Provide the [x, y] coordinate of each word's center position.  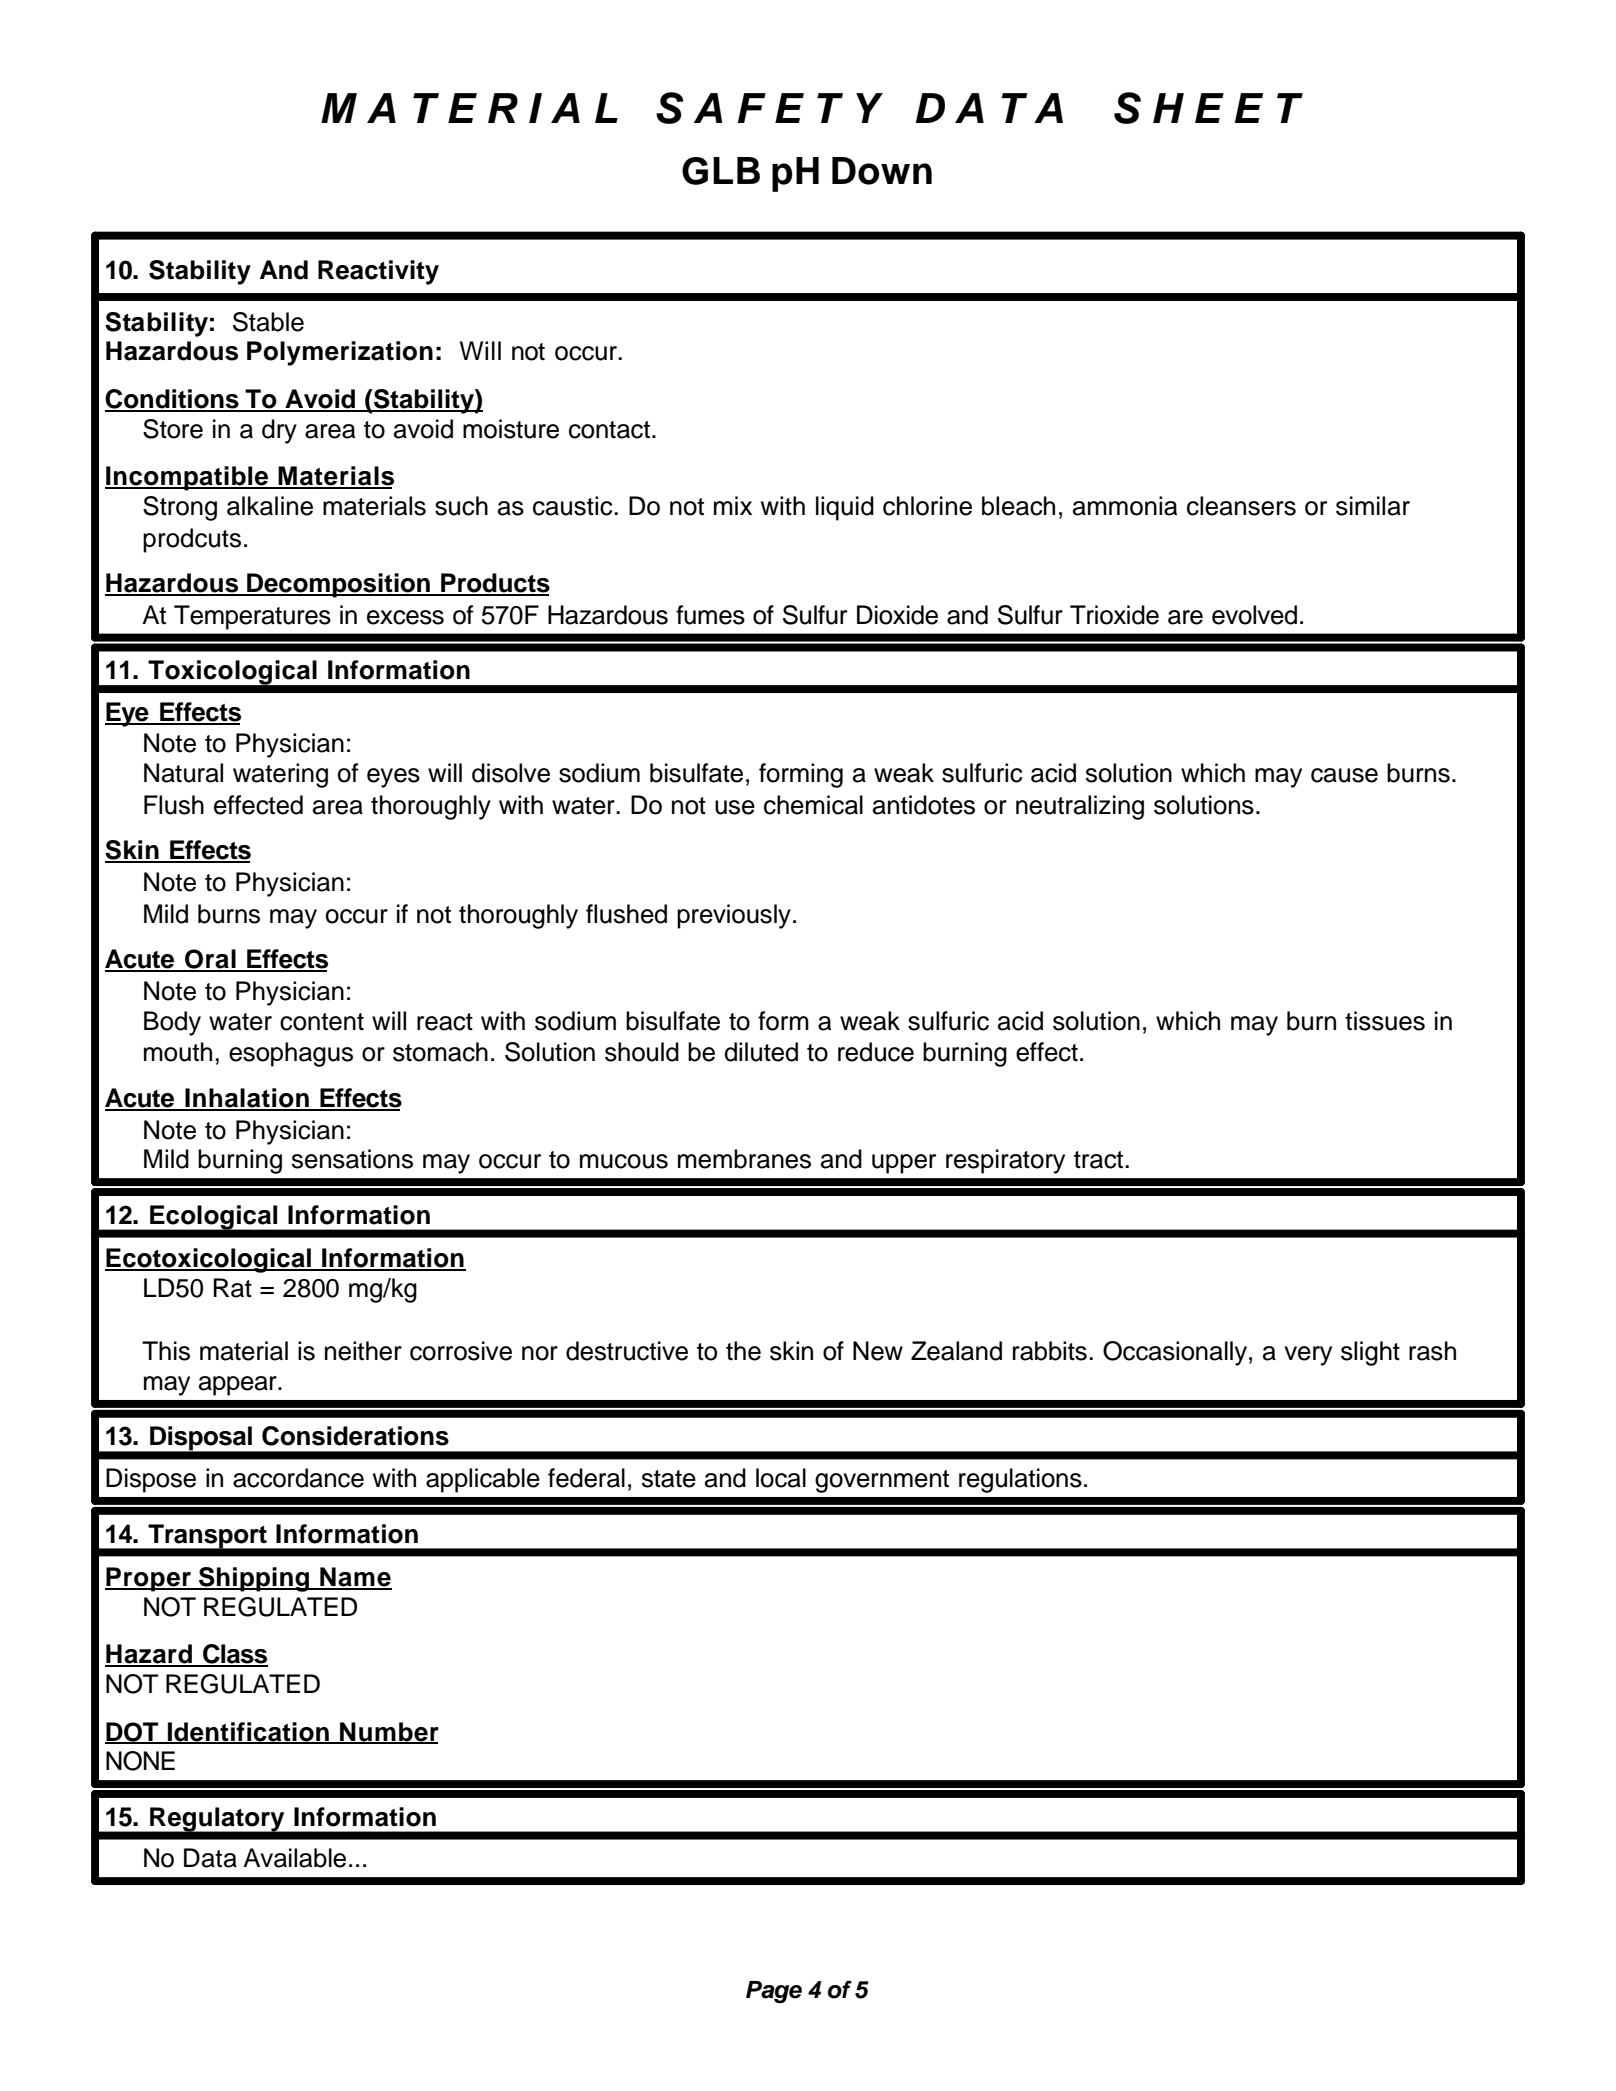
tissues [1385, 1021]
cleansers [1241, 506]
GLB [721, 171]
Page [774, 1992]
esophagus [291, 1054]
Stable [268, 322]
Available [294, 1858]
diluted [761, 1052]
